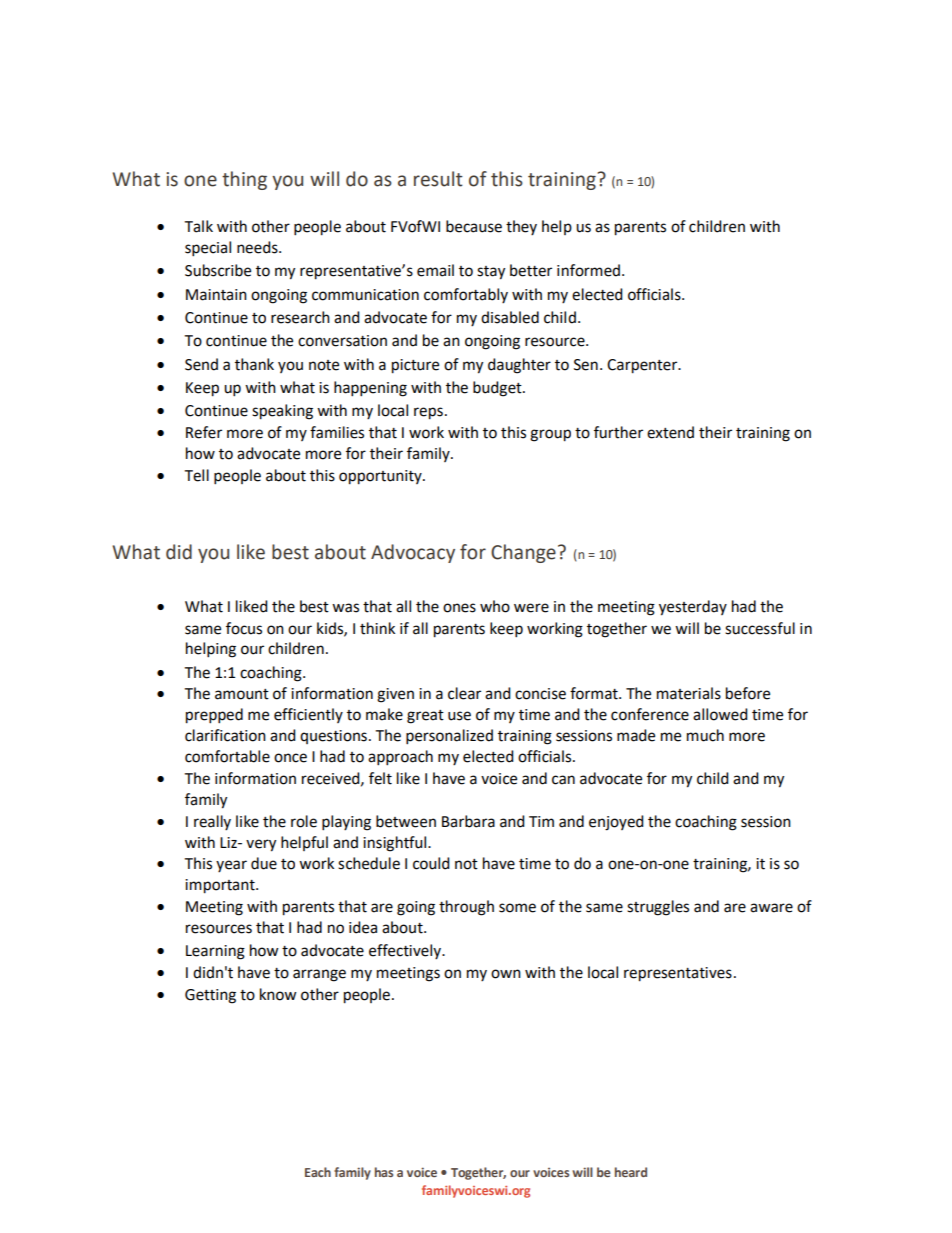 This page has width=952, height=1233. Describe the element at coordinates (464, 693) in the page. I see `clear` at that location.
